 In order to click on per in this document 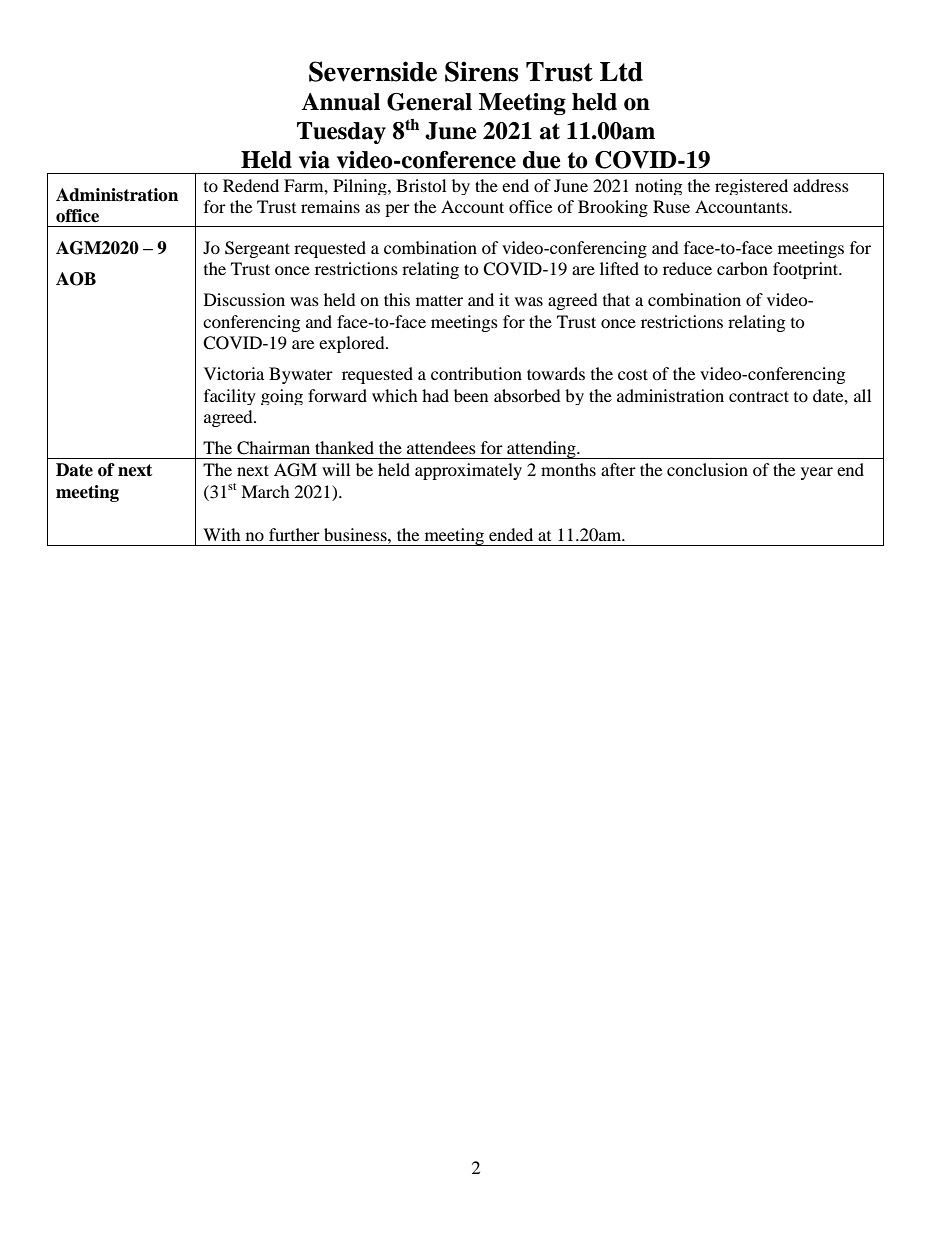, I will do `click(397, 210)`.
